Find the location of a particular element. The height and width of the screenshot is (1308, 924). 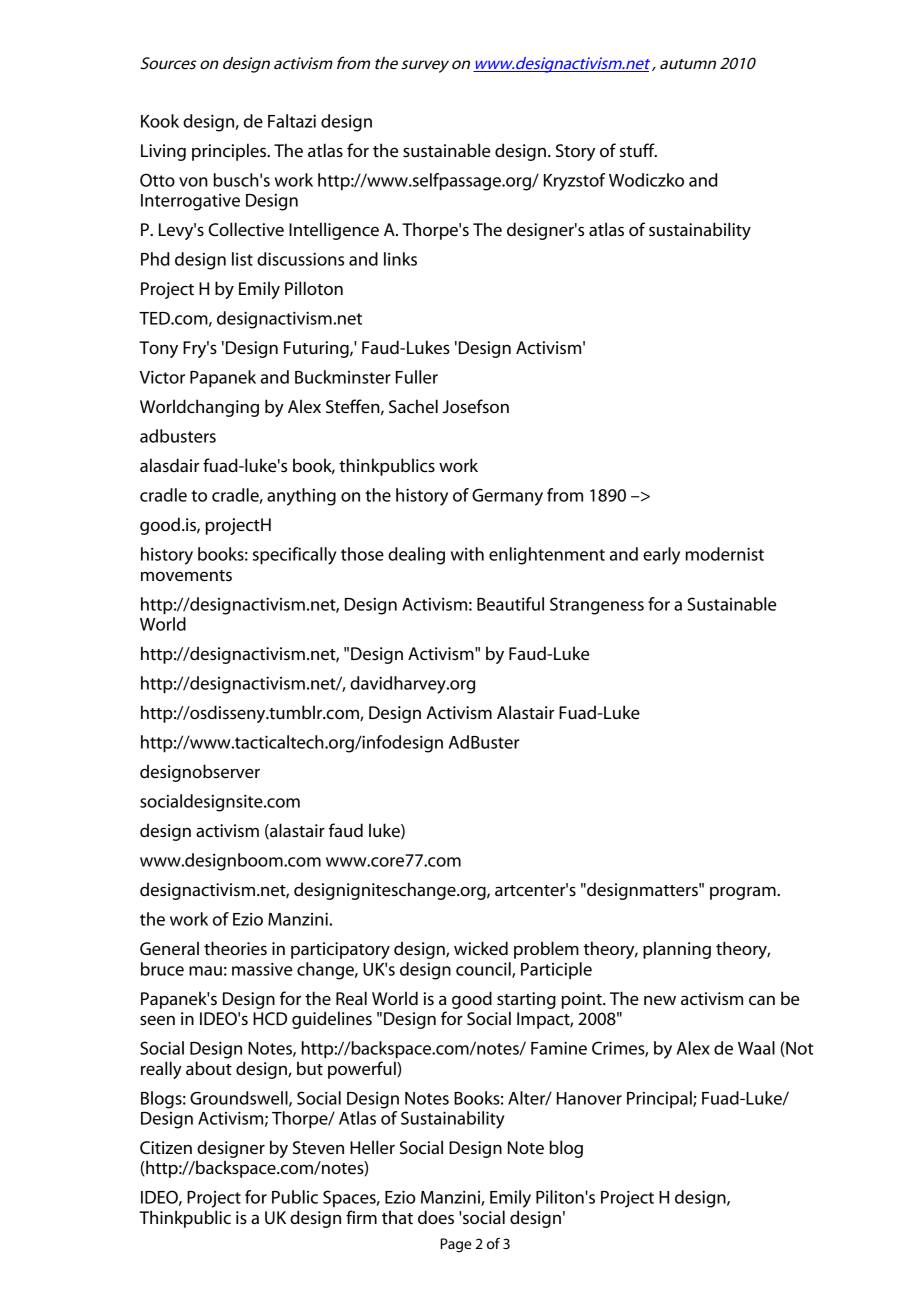

stuff is located at coordinates (638, 150).
